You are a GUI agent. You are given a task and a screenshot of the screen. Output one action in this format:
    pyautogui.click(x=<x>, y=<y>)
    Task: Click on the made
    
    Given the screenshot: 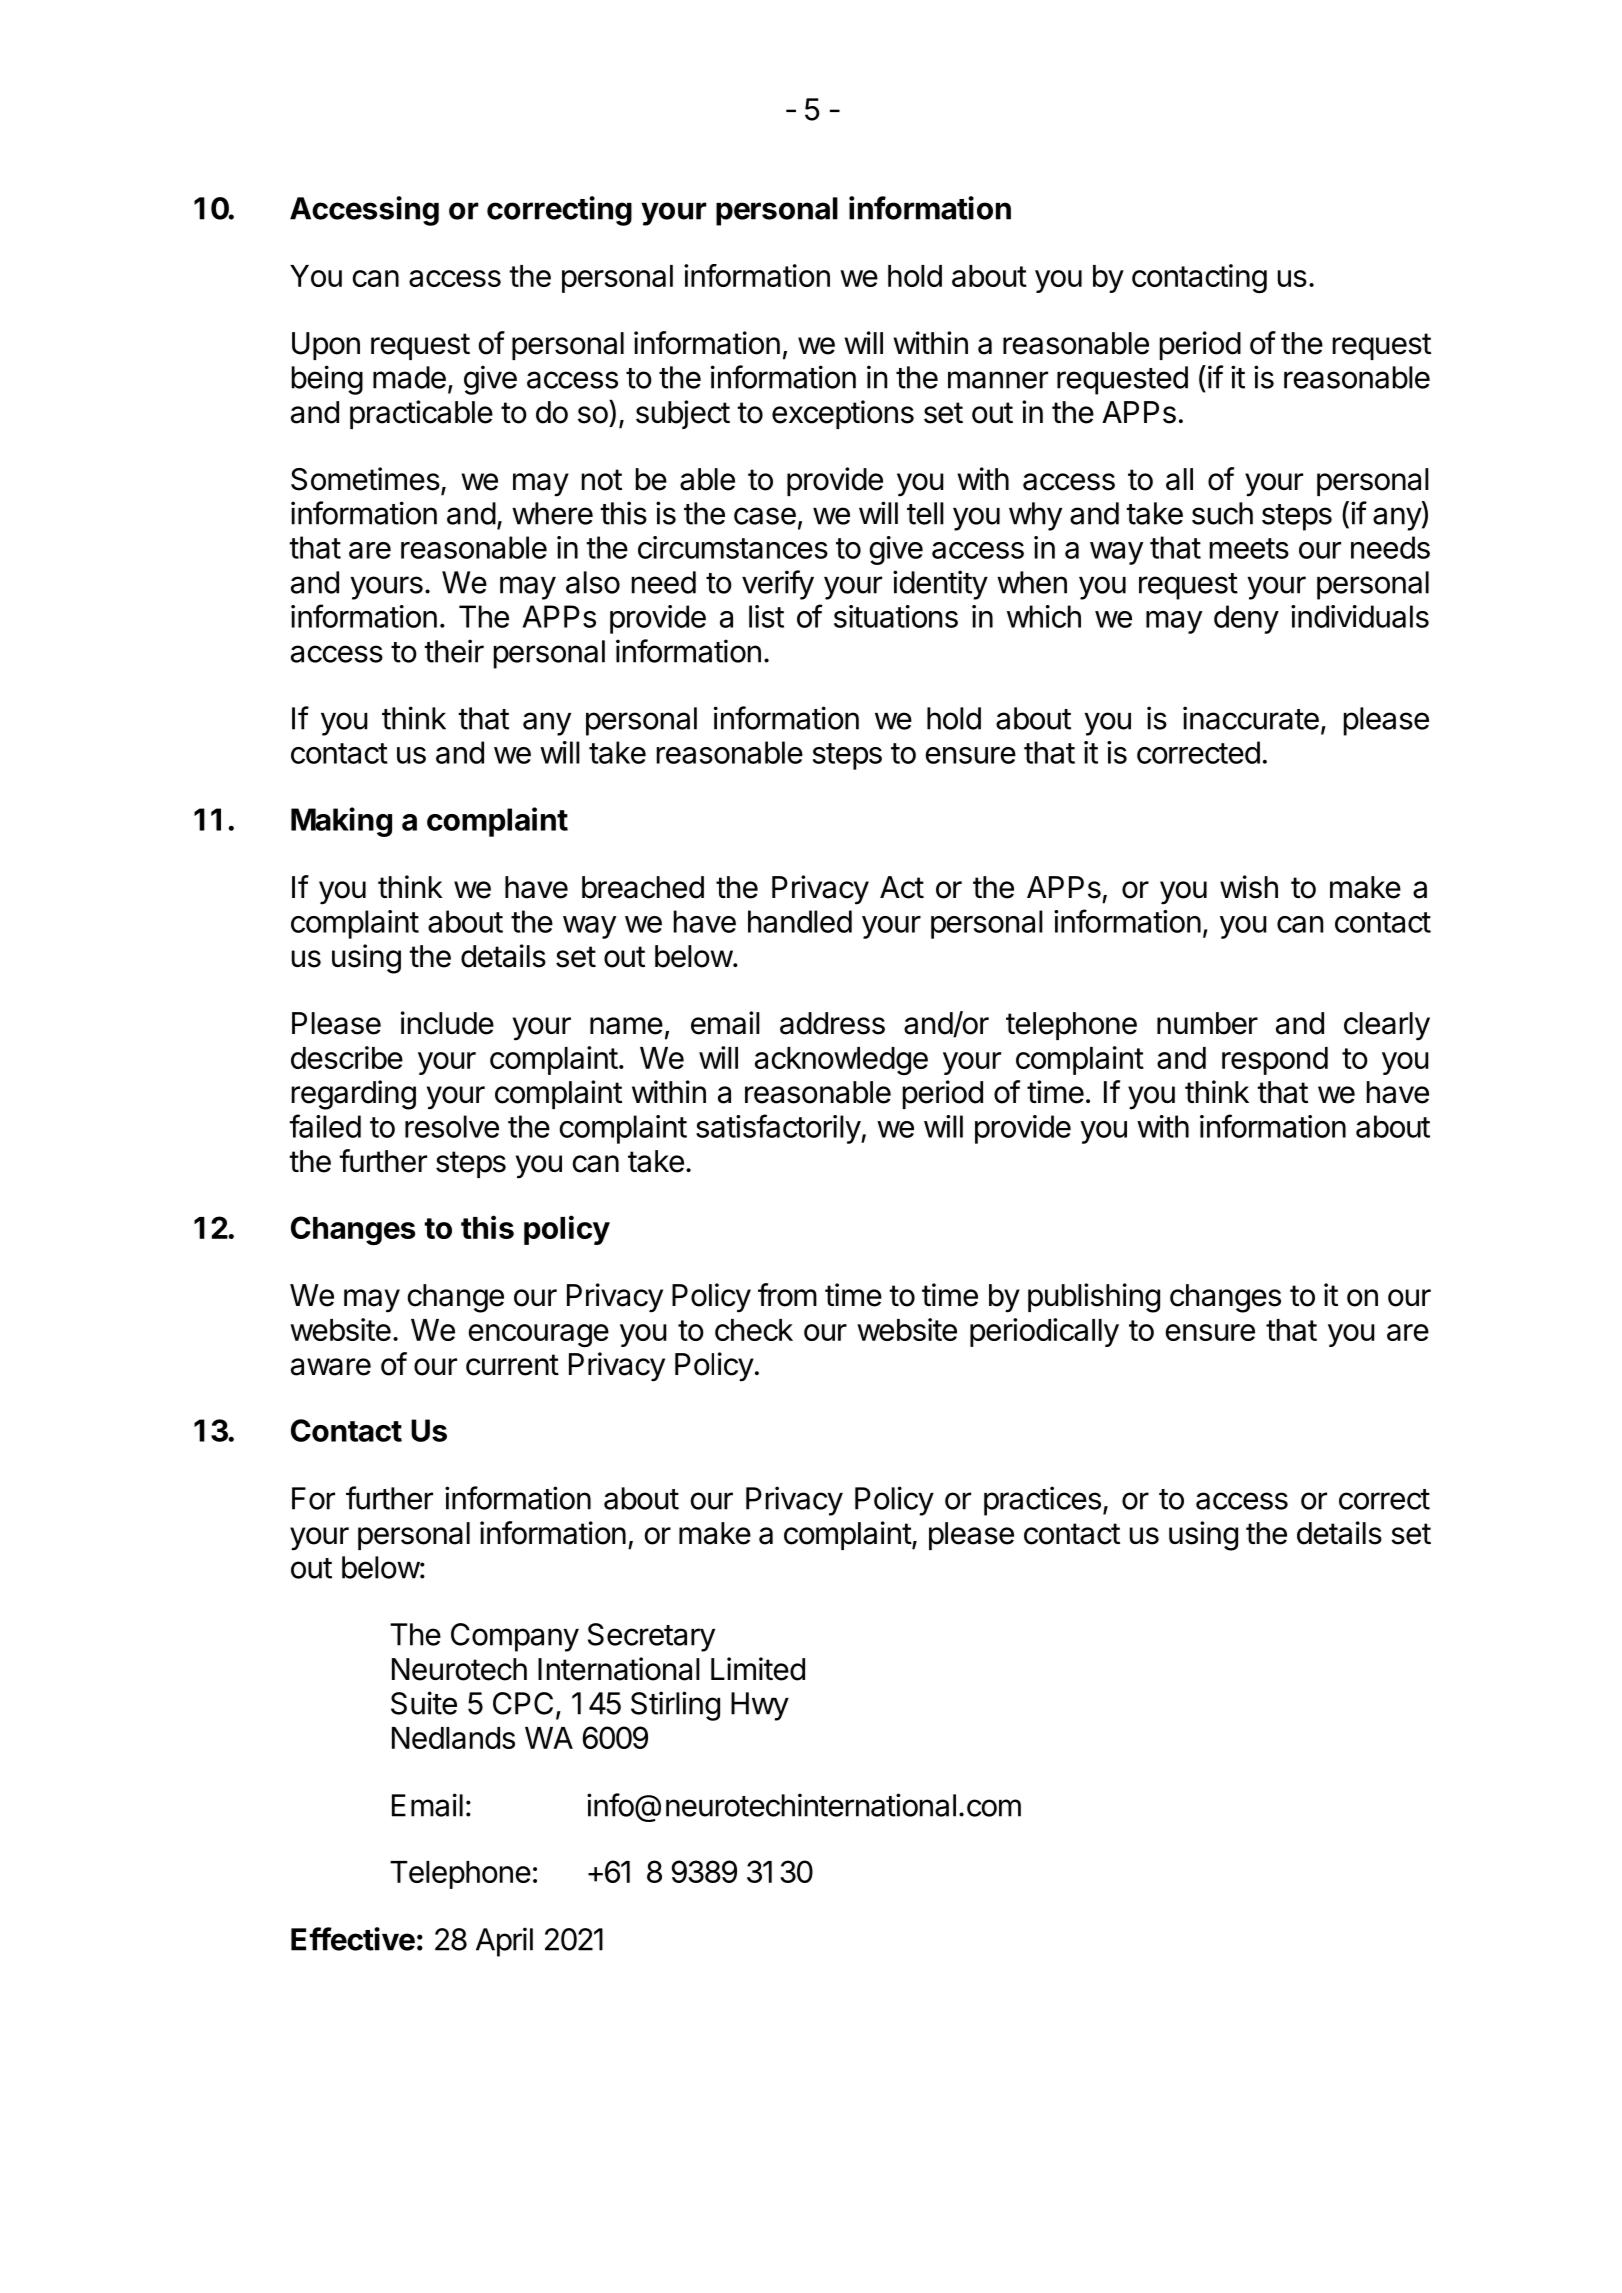 What is the action you would take?
    pyautogui.click(x=409, y=377)
